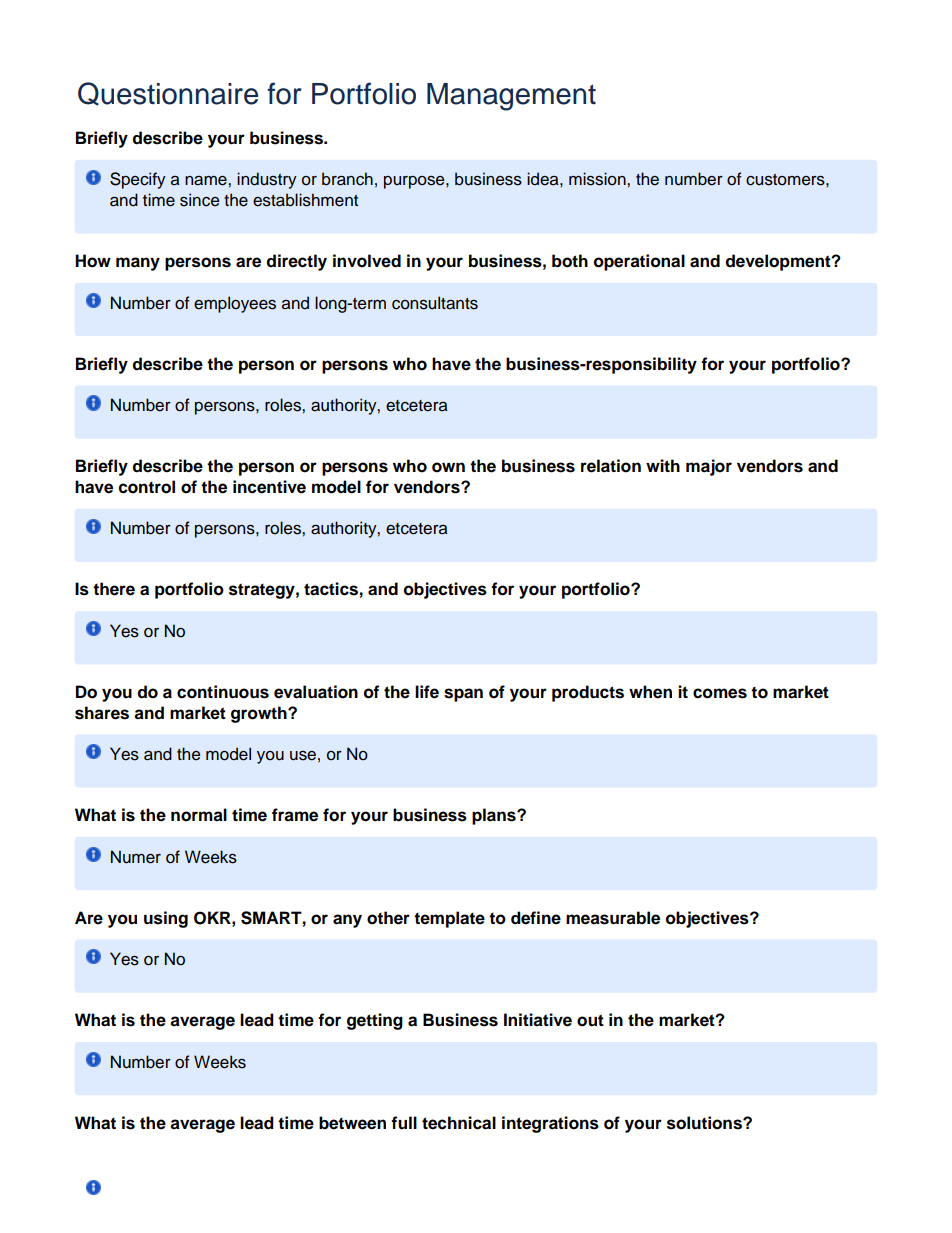 This document has width=952, height=1233. Describe the element at coordinates (511, 97) in the document. I see `Management` at that location.
